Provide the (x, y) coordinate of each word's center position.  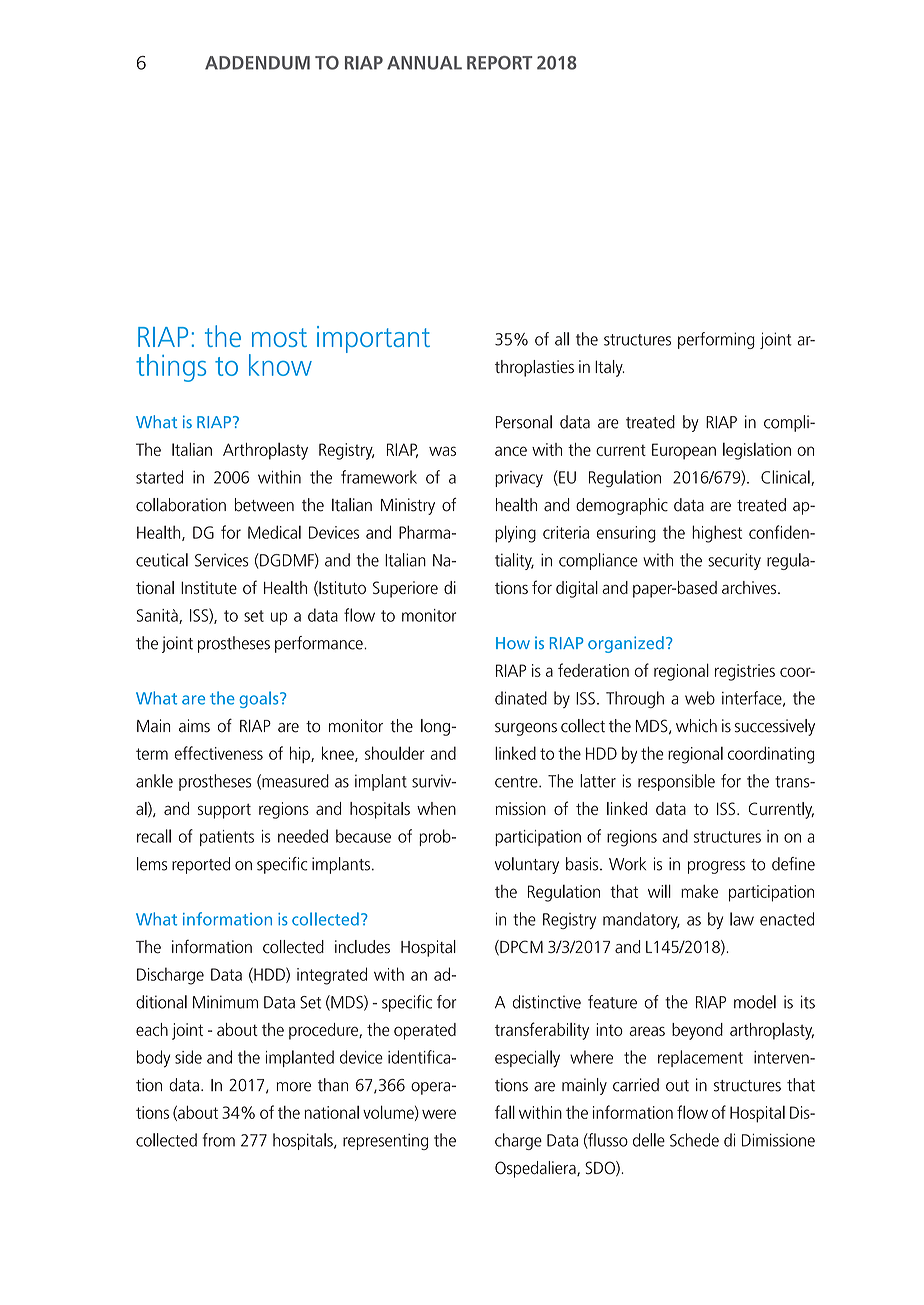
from (219, 1140)
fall (505, 1112)
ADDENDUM (257, 63)
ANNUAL (424, 63)
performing (716, 340)
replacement (700, 1058)
